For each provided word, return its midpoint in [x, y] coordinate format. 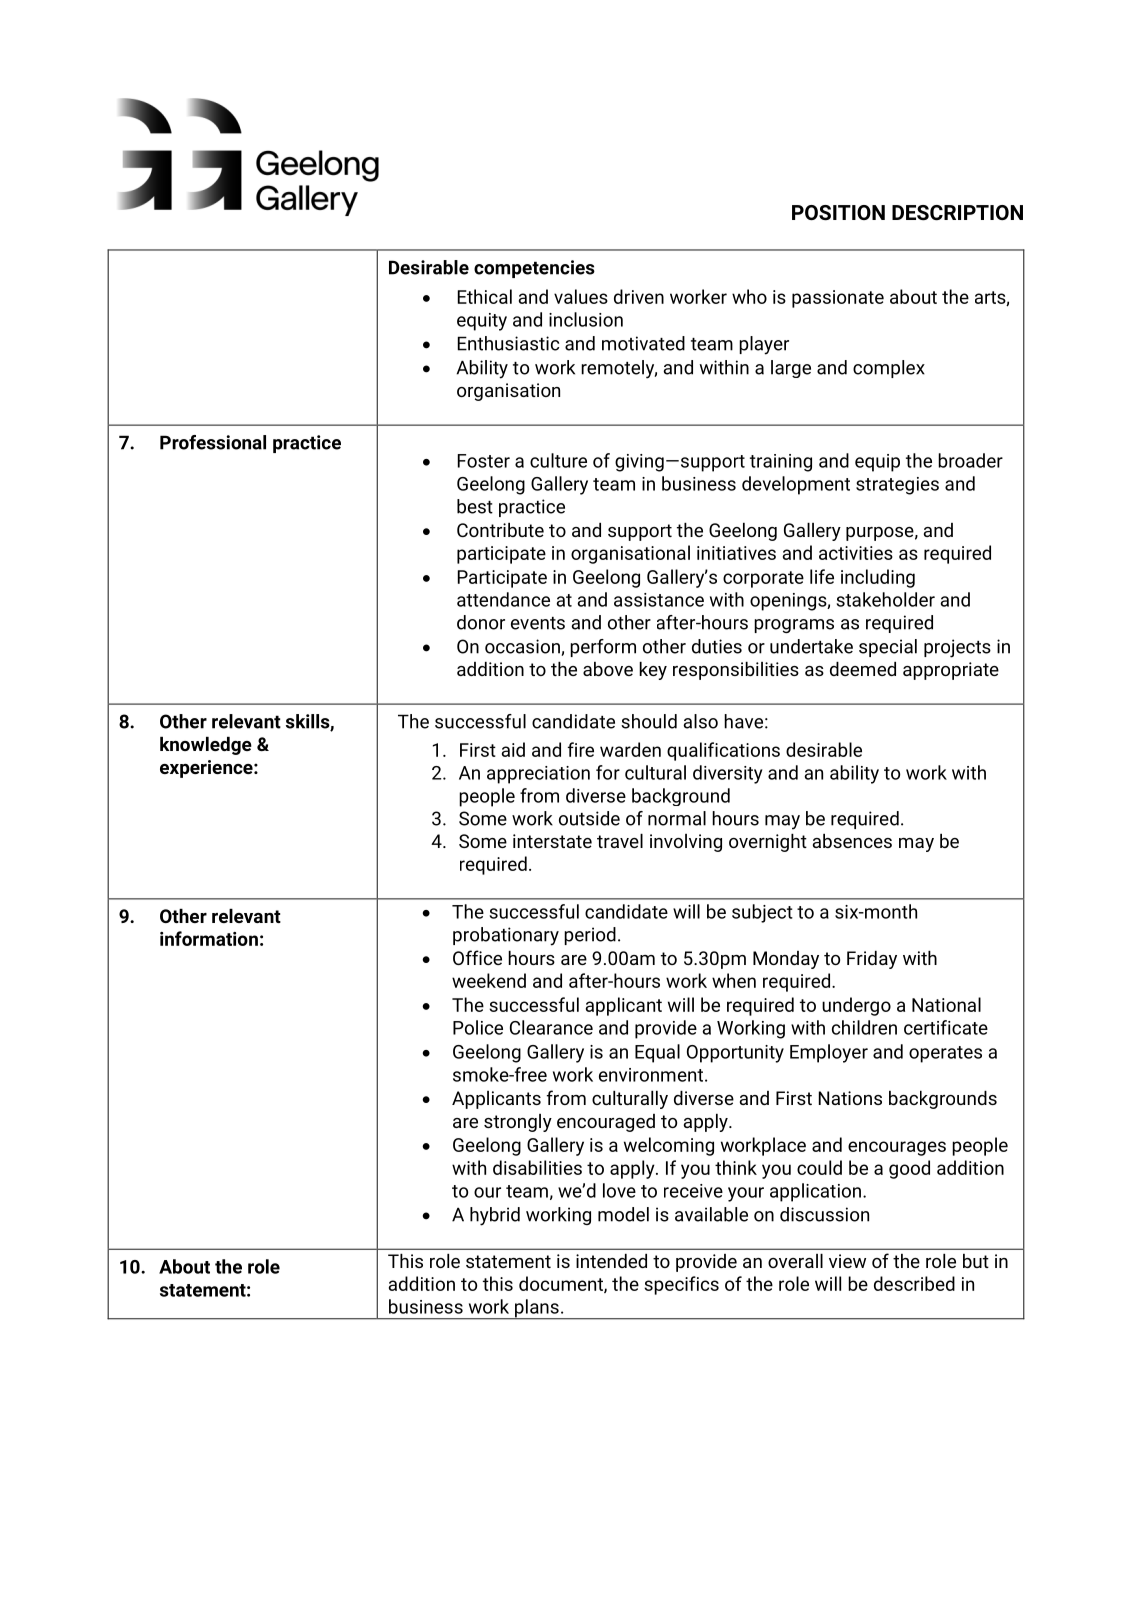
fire [581, 749]
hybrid [495, 1216]
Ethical [485, 296]
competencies [534, 269]
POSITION [838, 212]
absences [852, 841]
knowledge [206, 746]
